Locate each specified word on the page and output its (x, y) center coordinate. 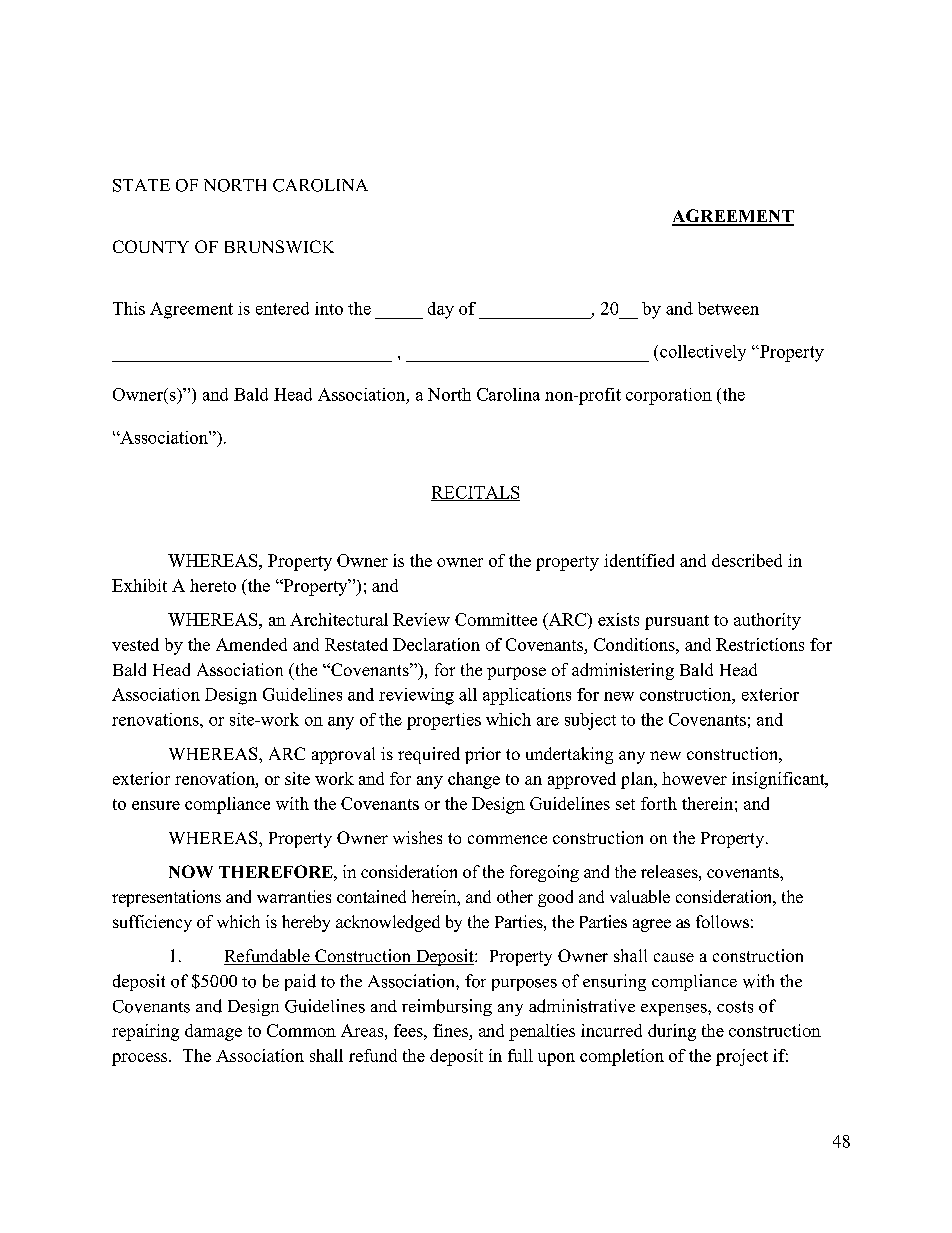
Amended (251, 644)
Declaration (436, 644)
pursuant (677, 622)
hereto (213, 585)
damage (213, 1032)
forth (659, 803)
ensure (156, 805)
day (441, 310)
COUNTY (151, 246)
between (728, 308)
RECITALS (475, 493)
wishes (417, 837)
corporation (669, 396)
